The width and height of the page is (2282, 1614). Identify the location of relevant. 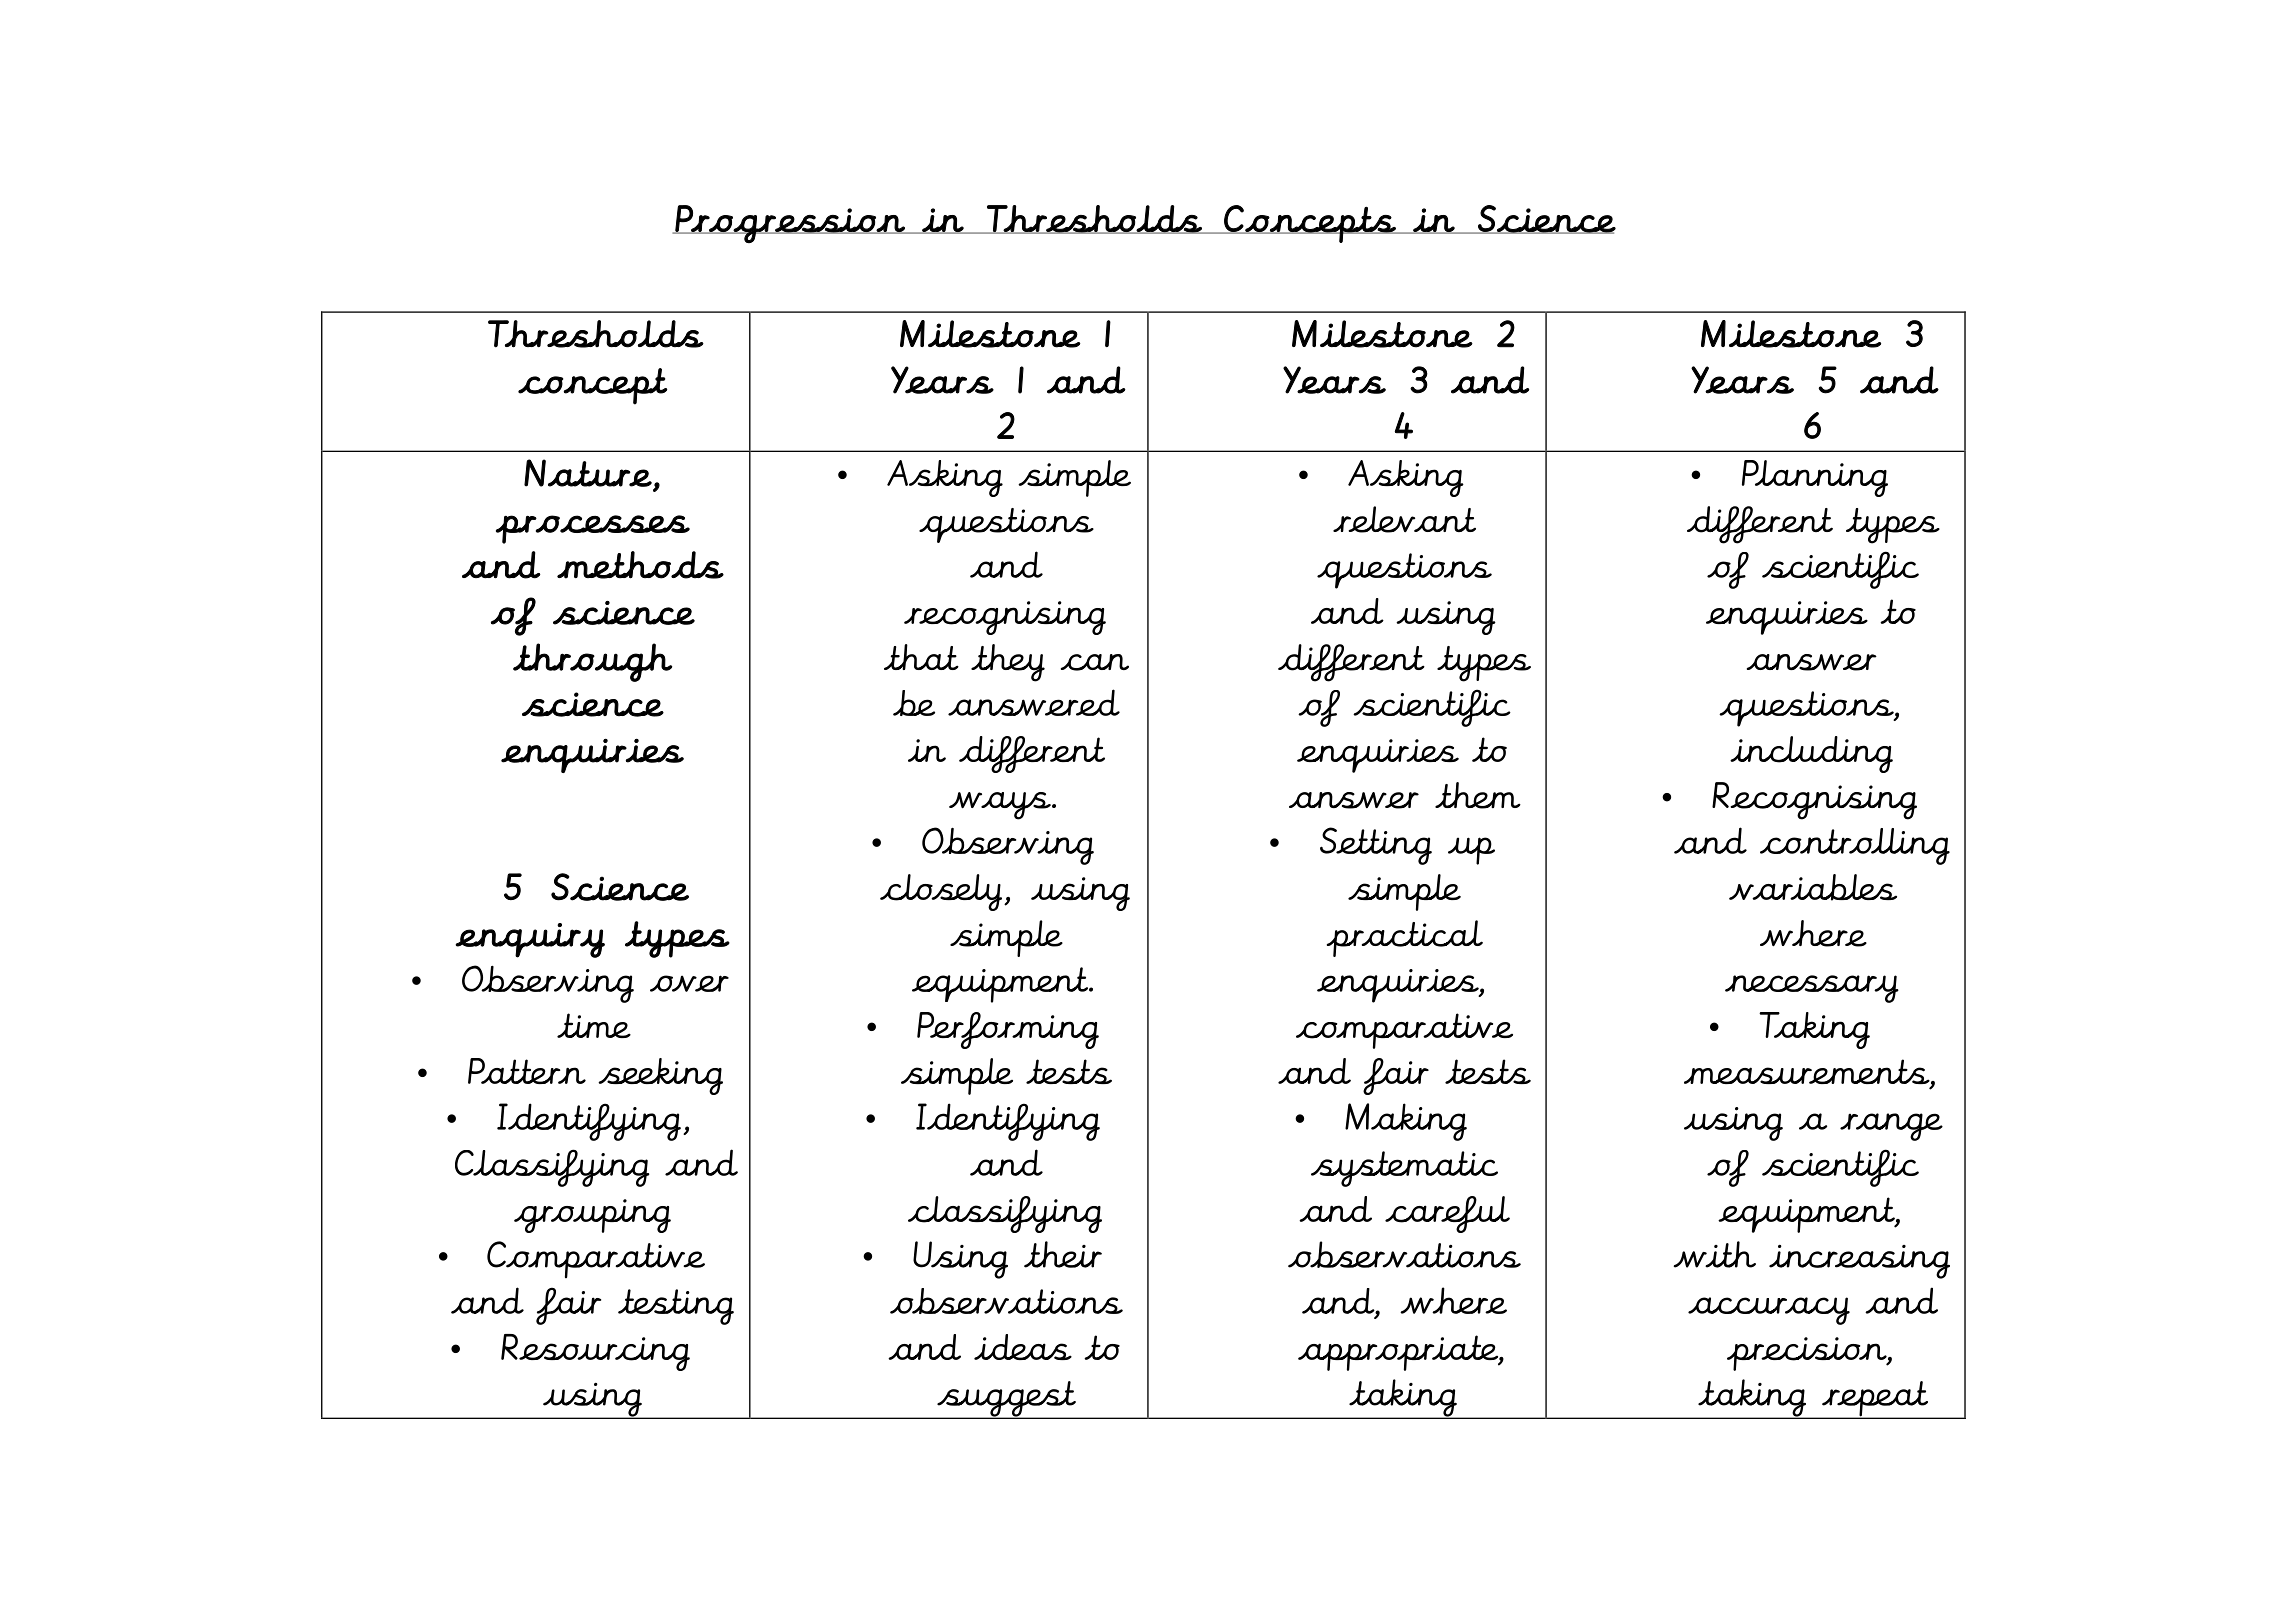
(1404, 519).
